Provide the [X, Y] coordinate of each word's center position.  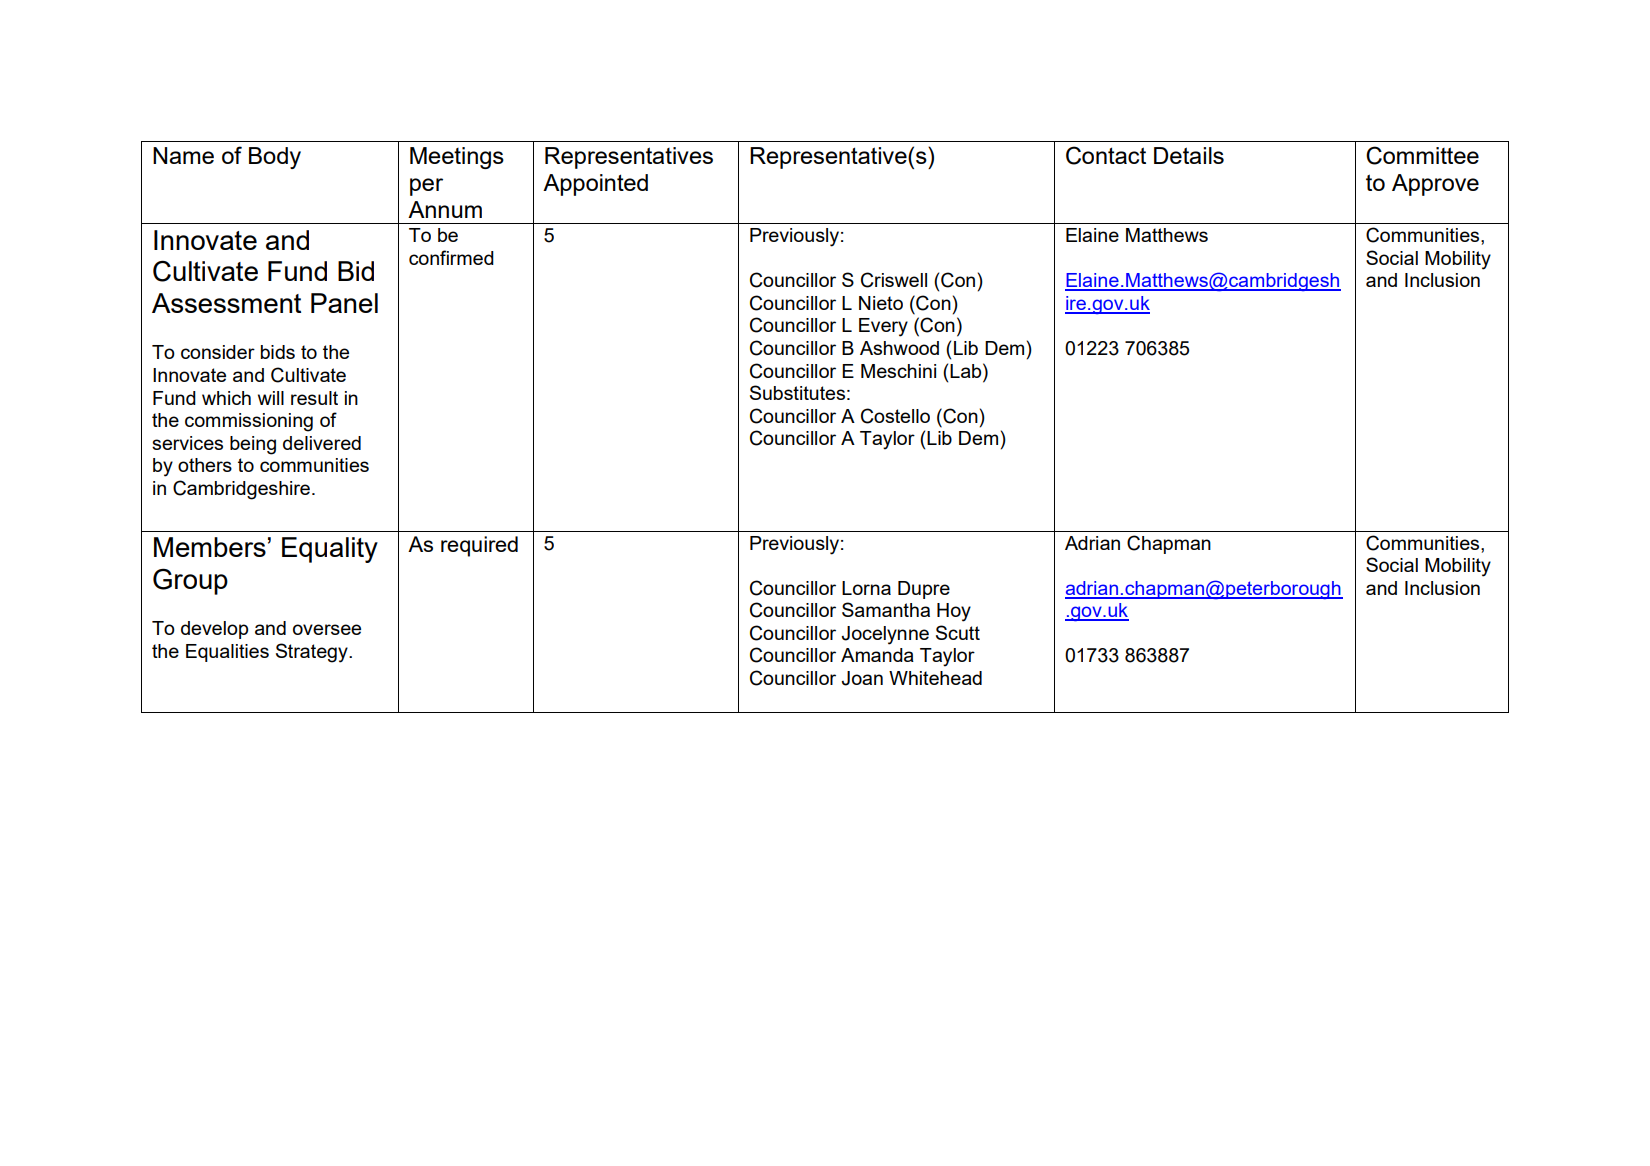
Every [883, 327]
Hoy [954, 612]
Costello [895, 416]
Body [275, 158]
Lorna [866, 588]
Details [1189, 155]
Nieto [881, 303]
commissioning [249, 422]
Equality [330, 550]
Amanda [877, 655]
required [479, 546]
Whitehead [935, 678]
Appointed [595, 185]
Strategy [313, 653]
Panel [344, 303]
